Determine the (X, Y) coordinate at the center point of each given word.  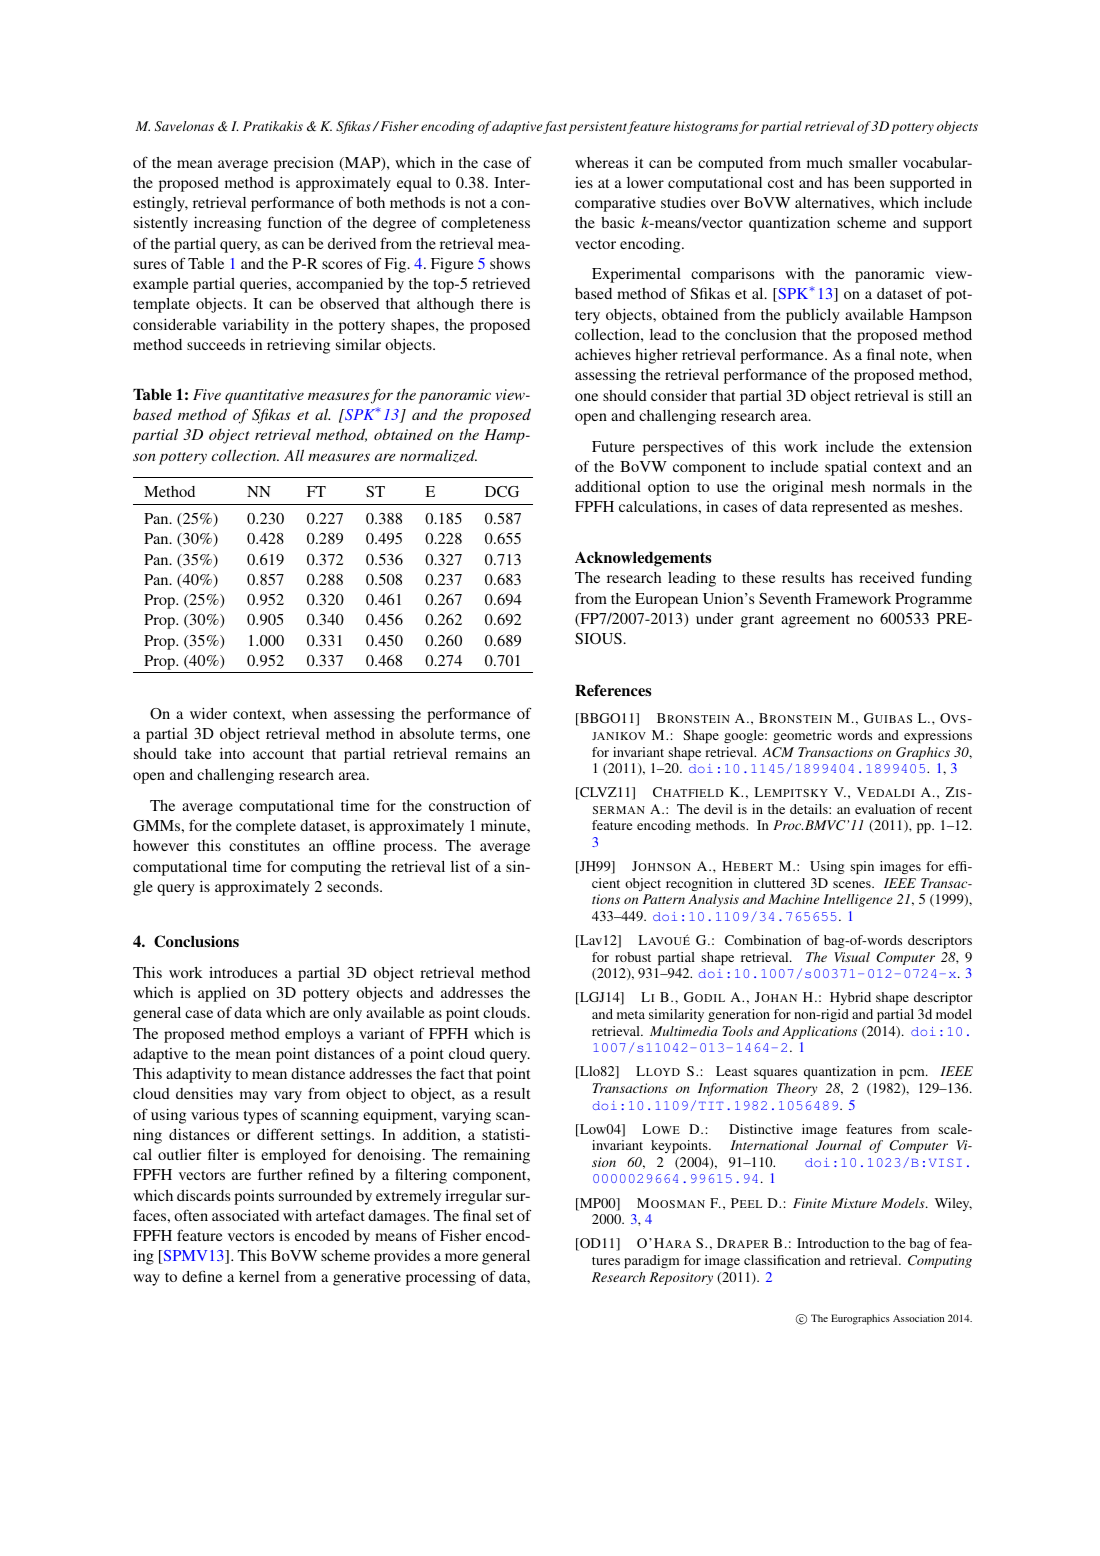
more (461, 1257)
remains (481, 753)
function (295, 222)
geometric (802, 736)
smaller (873, 162)
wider (208, 713)
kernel (259, 1276)
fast (554, 127)
